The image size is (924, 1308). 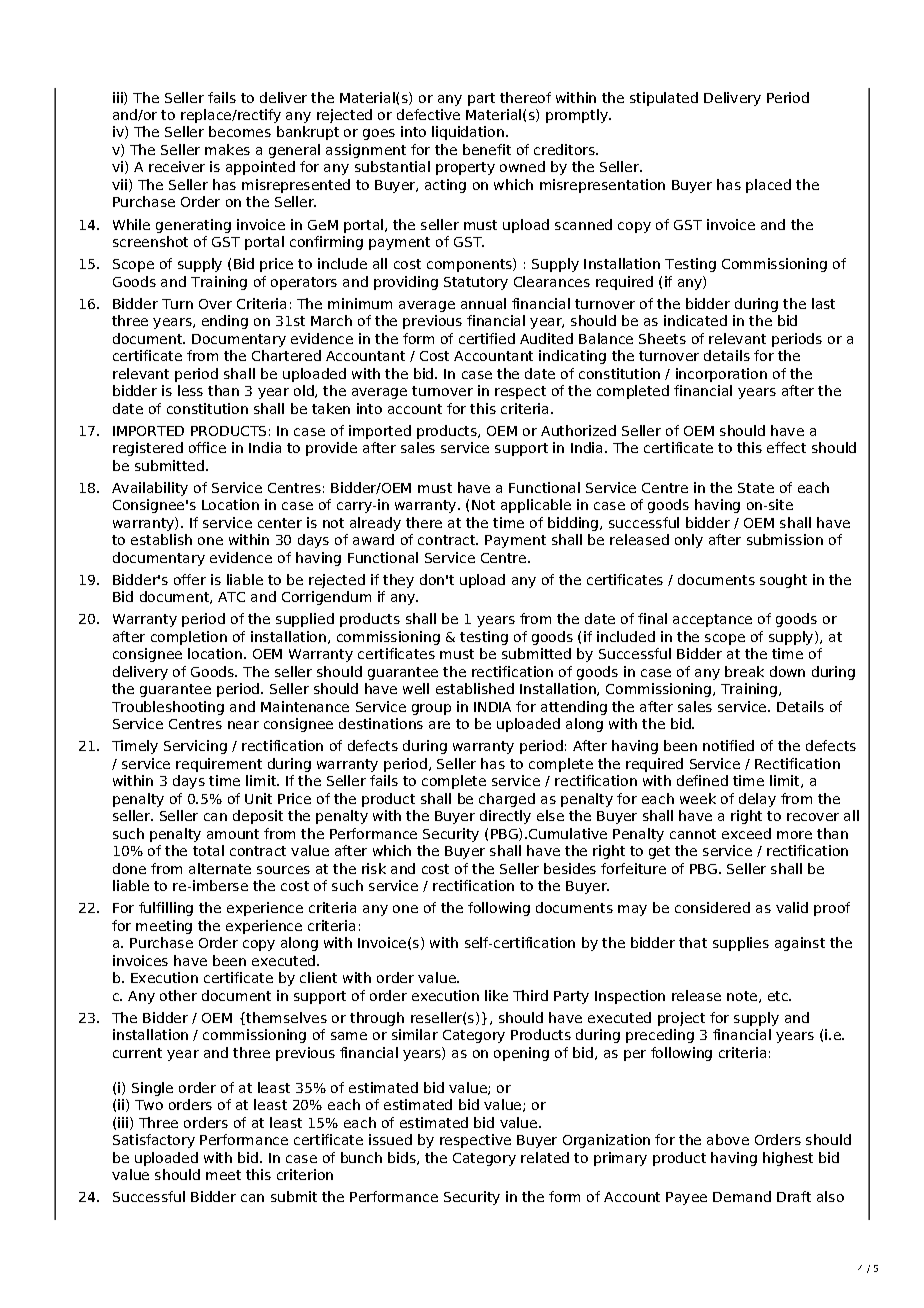 I want to click on applicable, so click(x=536, y=506).
